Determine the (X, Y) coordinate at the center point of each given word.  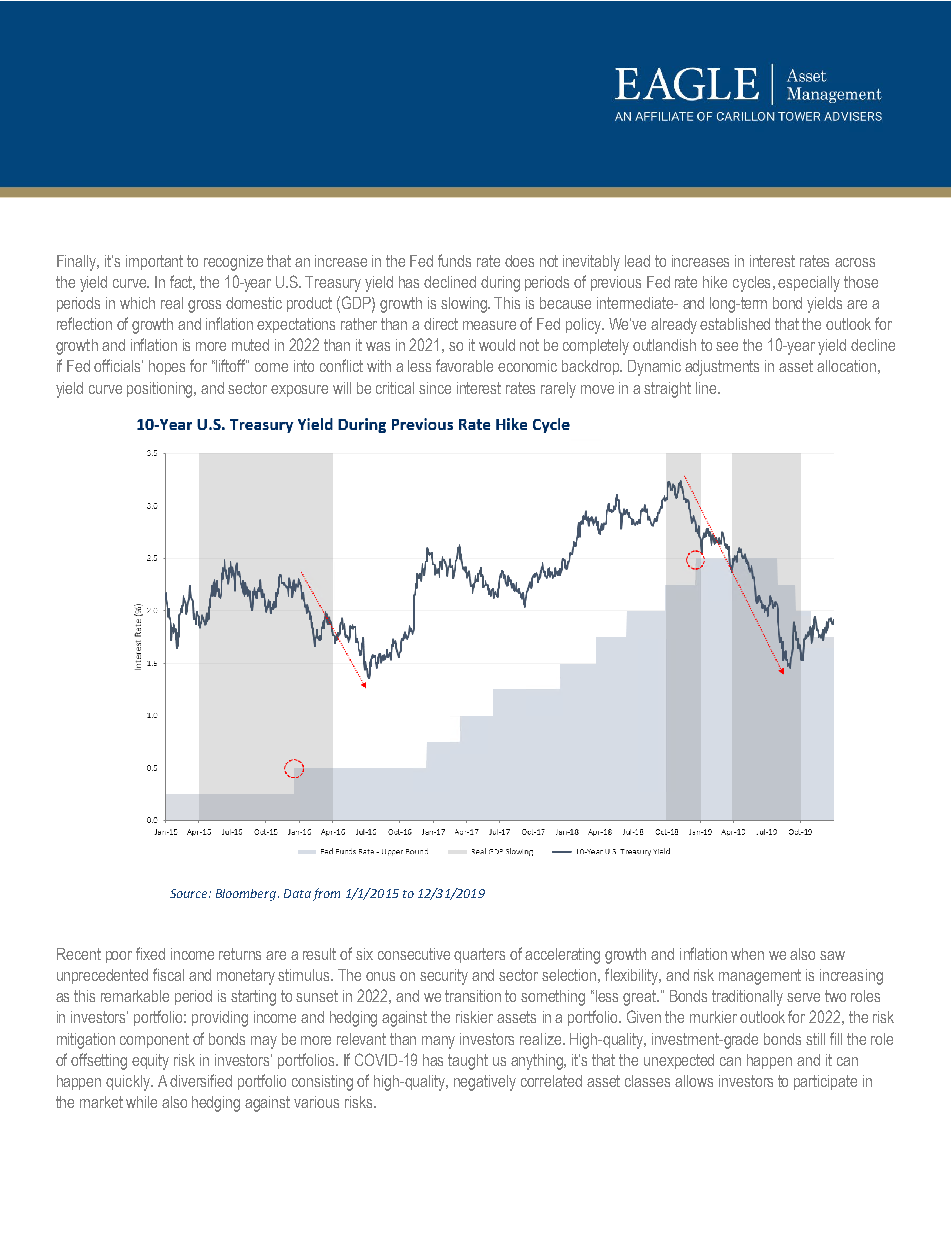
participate (825, 1082)
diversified (201, 1080)
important (154, 262)
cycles (751, 284)
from (326, 894)
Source (190, 893)
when (747, 954)
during (500, 284)
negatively (485, 1083)
